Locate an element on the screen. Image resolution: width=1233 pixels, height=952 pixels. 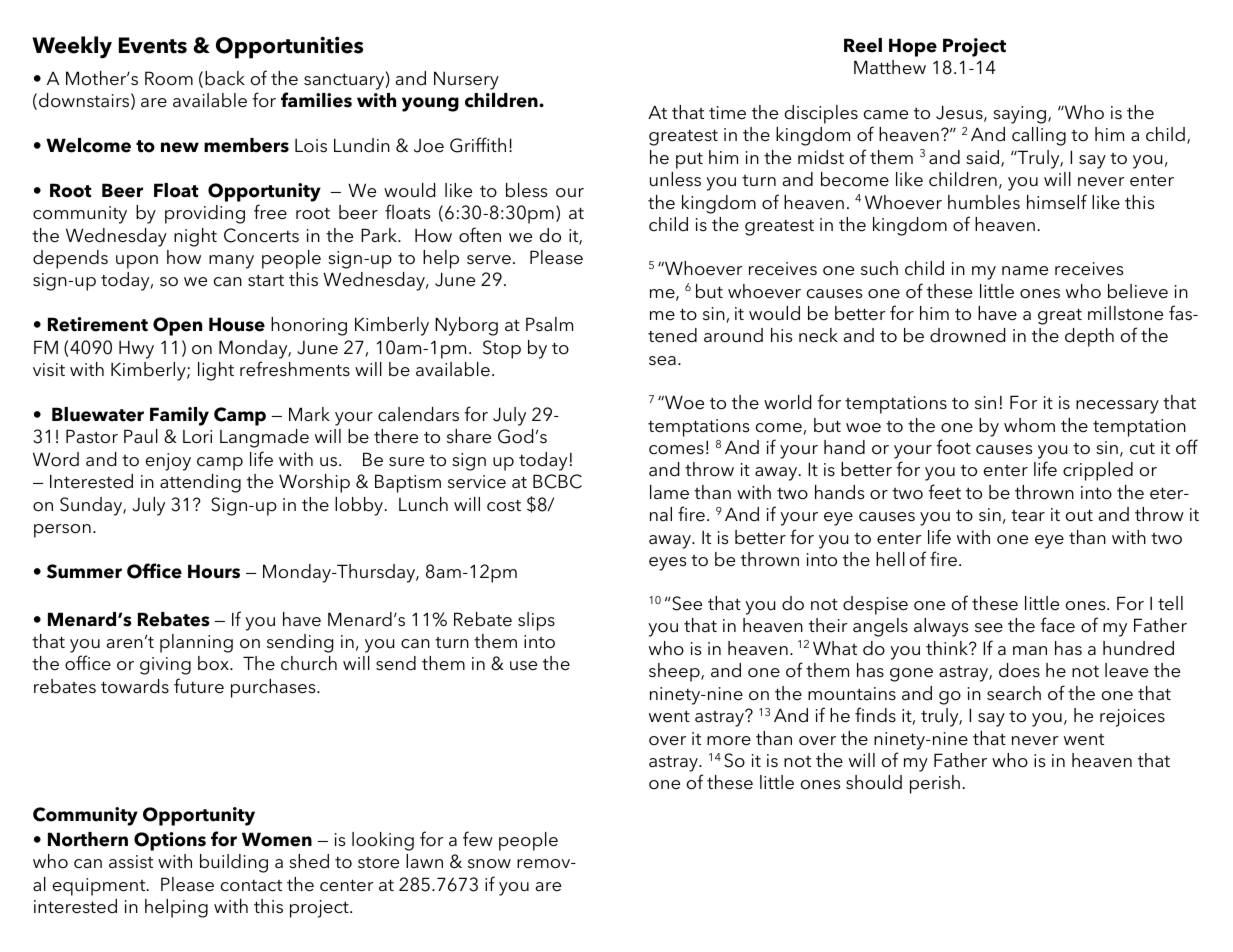
Hours is located at coordinates (214, 571).
